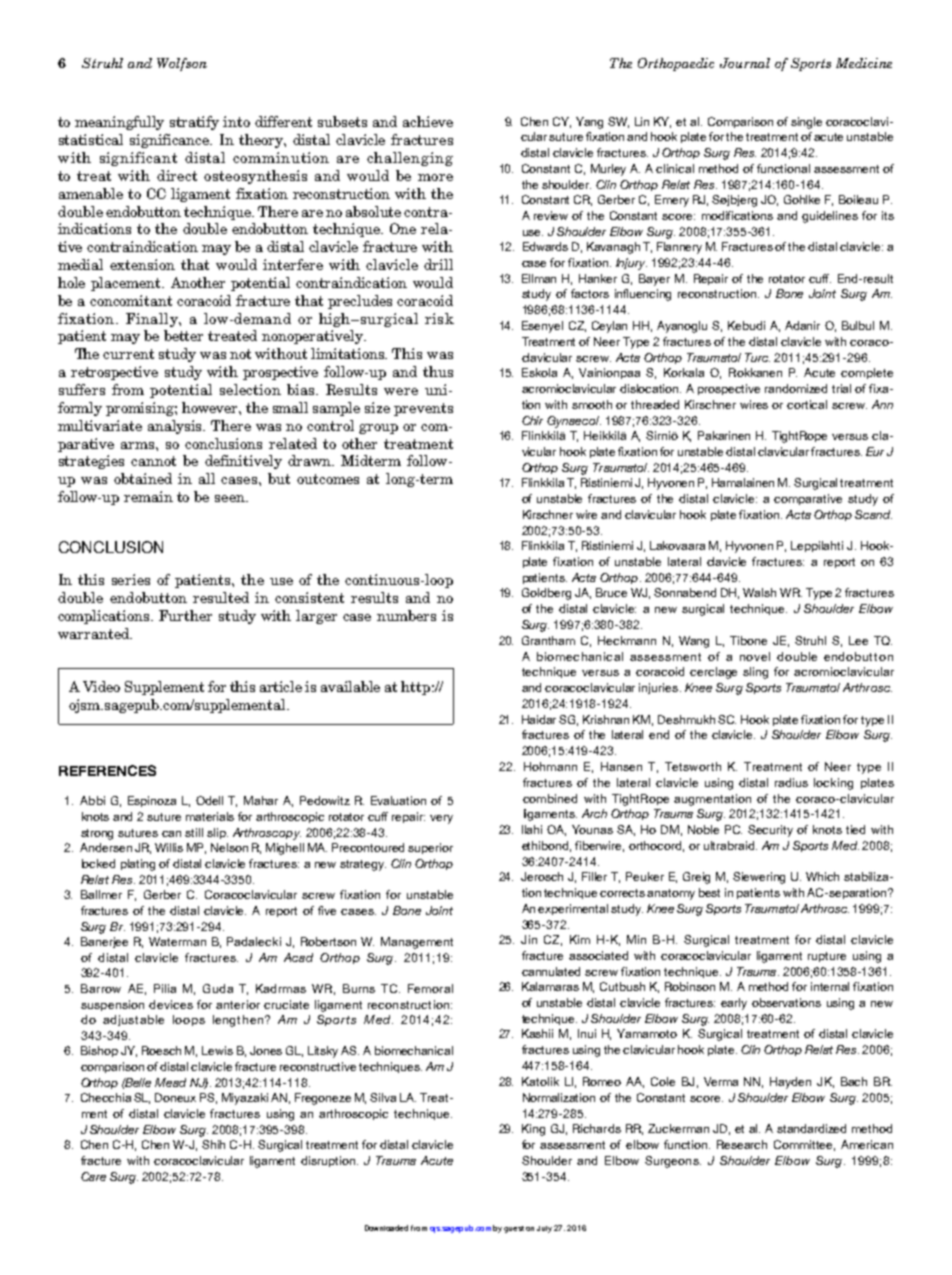 The width and height of the image is (952, 1275). What do you see at coordinates (428, 121) in the image?
I see `achieve` at bounding box center [428, 121].
